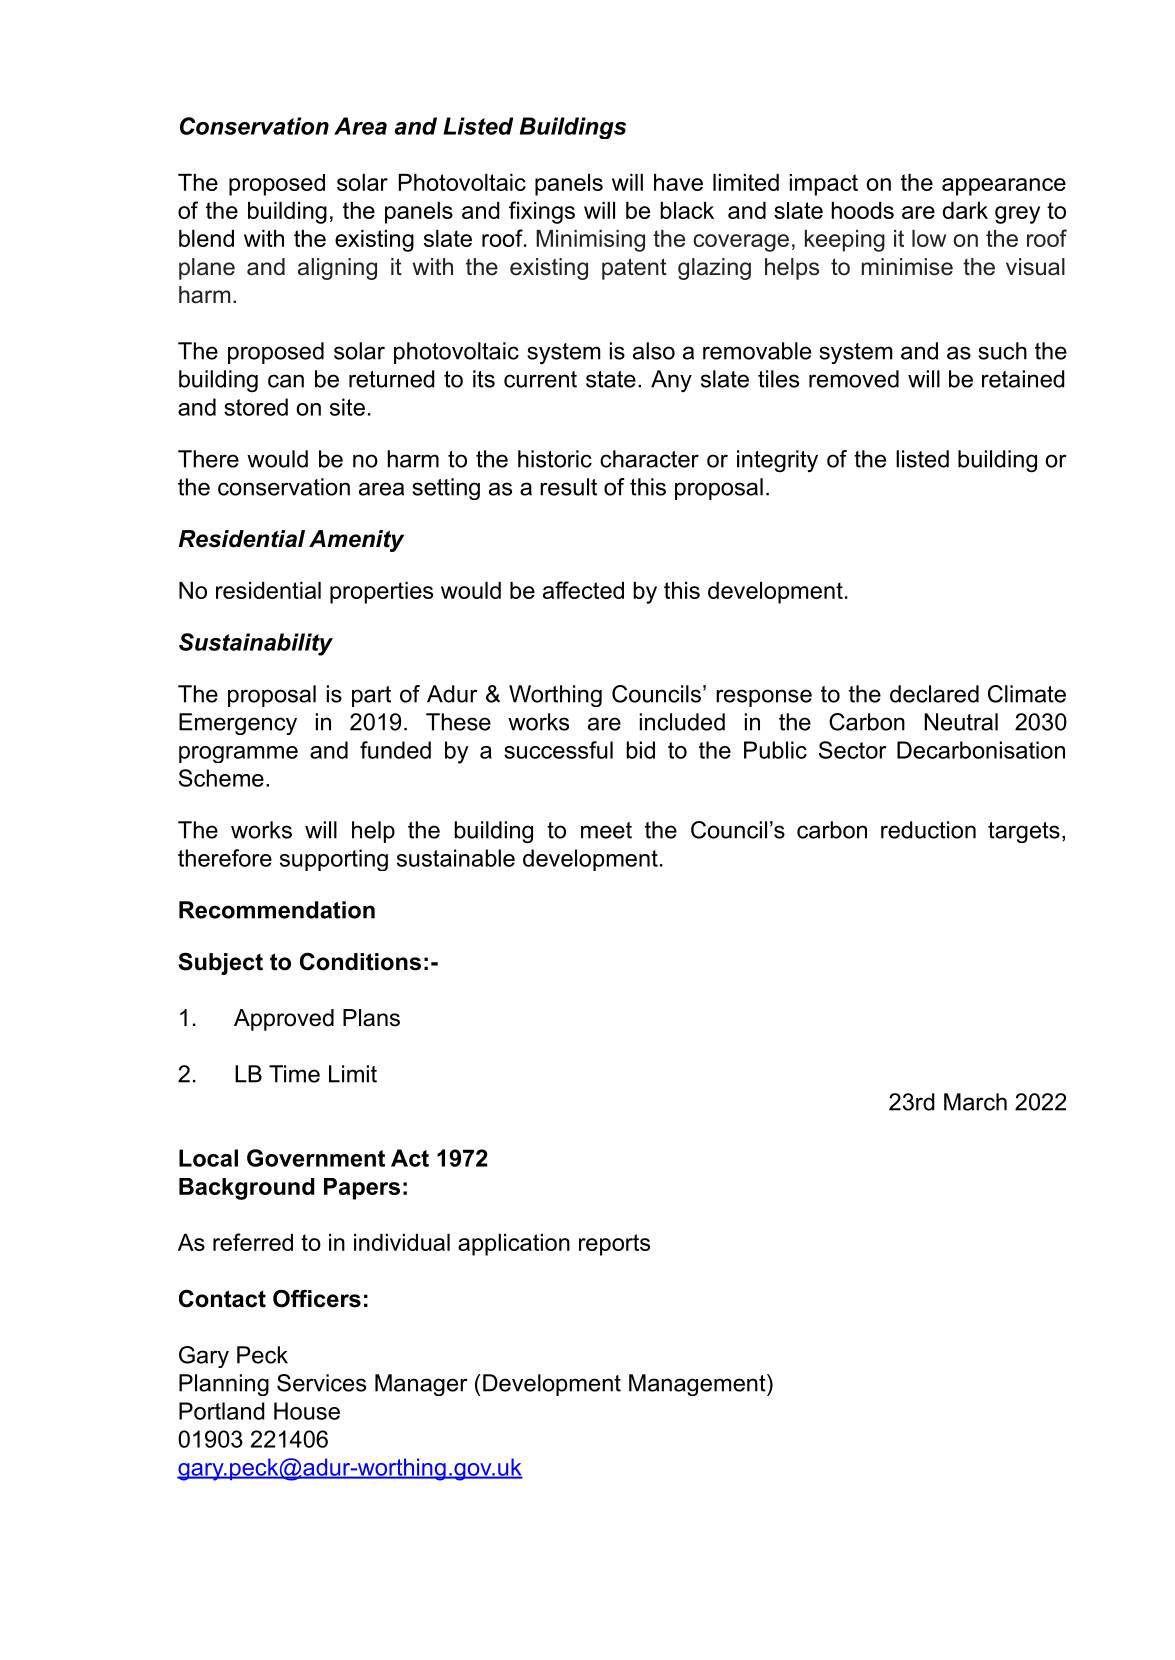  Describe the element at coordinates (256, 644) in the document. I see `Sustainability` at that location.
